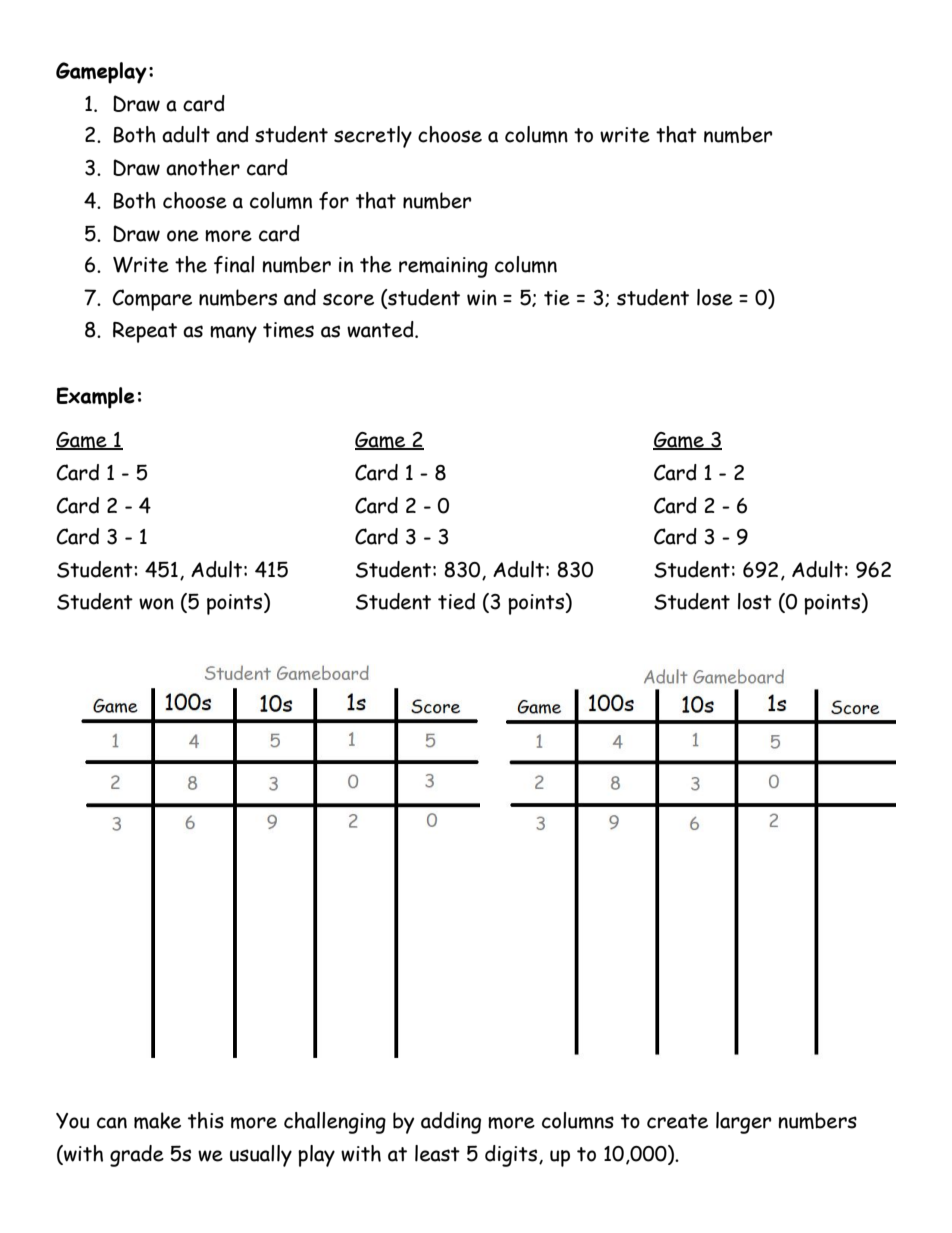 The height and width of the document is (1233, 952). What do you see at coordinates (156, 604) in the document?
I see `won` at bounding box center [156, 604].
